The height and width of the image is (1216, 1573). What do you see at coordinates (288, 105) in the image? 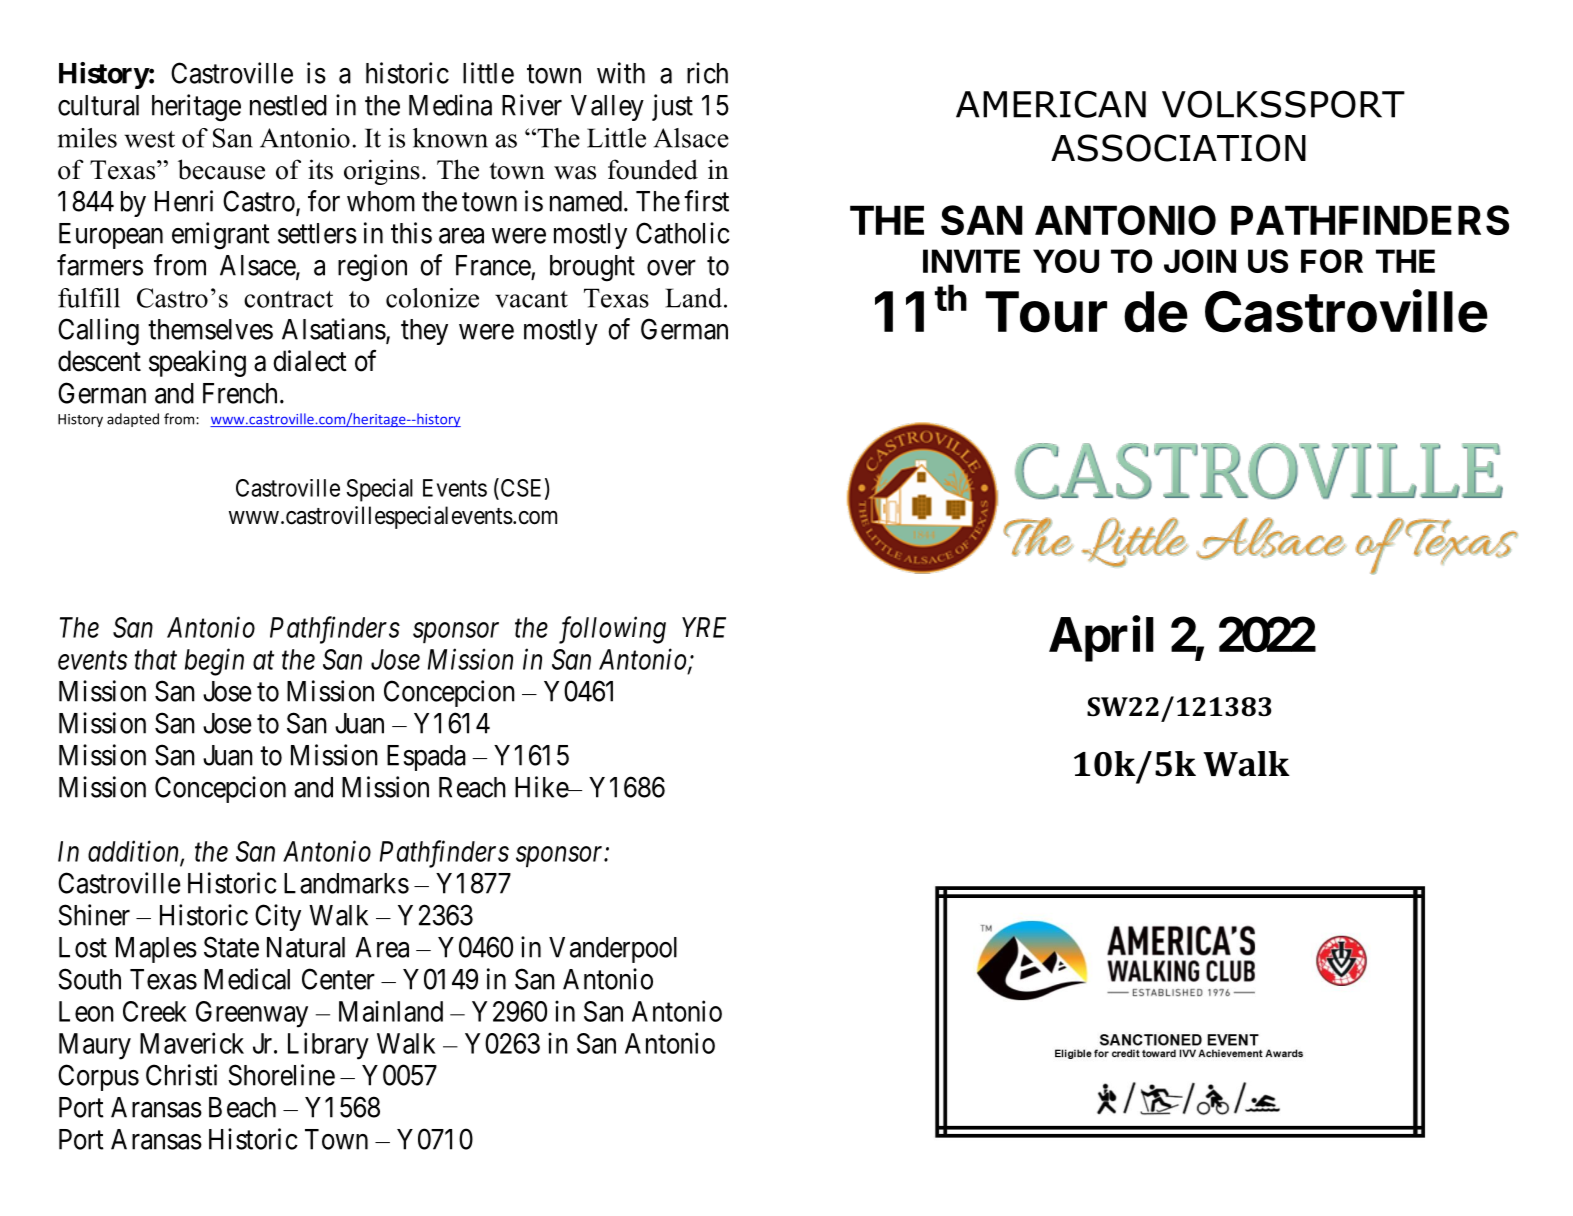
I see `nestled` at bounding box center [288, 105].
